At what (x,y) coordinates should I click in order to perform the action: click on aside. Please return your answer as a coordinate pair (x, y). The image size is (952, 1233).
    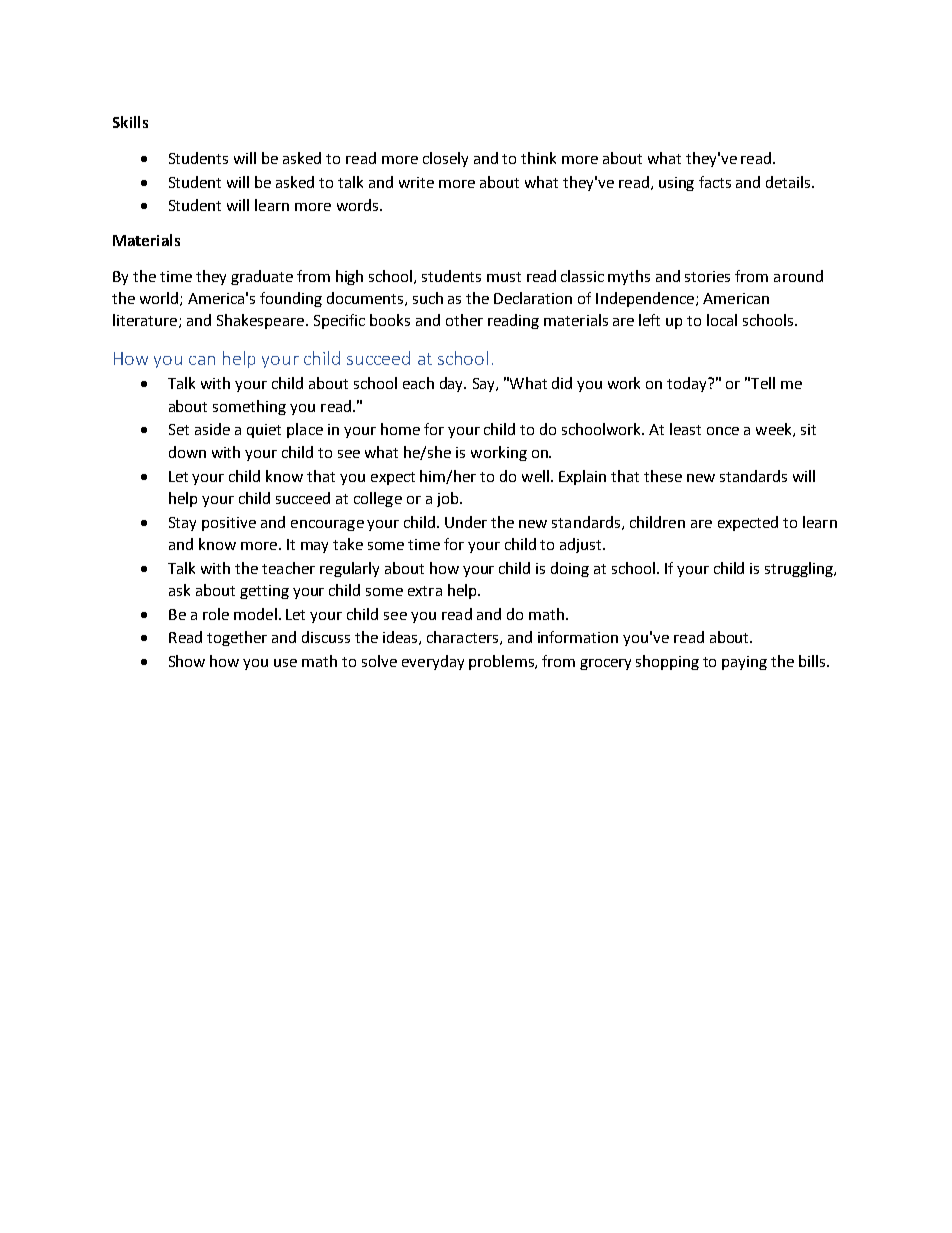
    Looking at the image, I should click on (212, 429).
